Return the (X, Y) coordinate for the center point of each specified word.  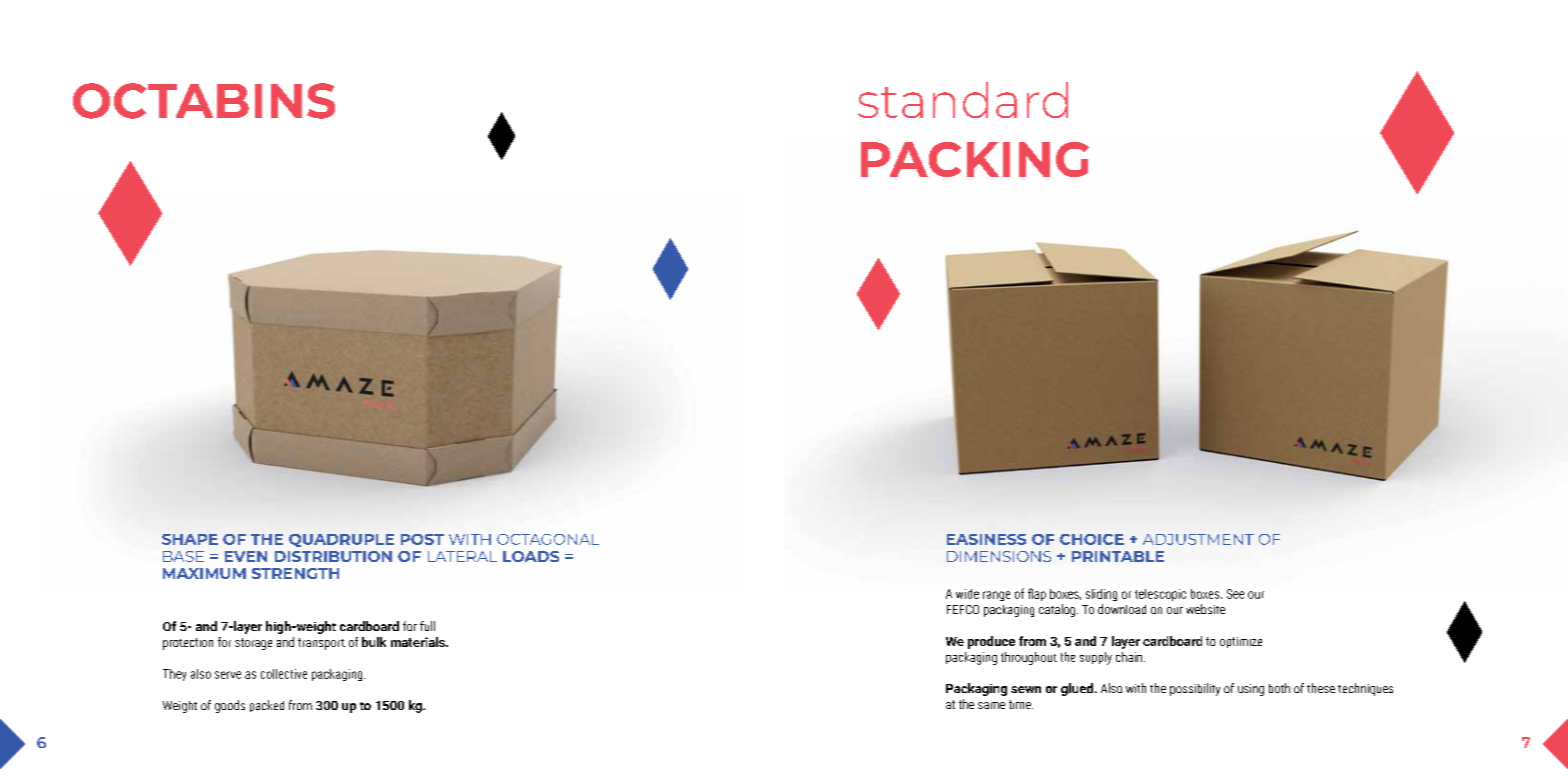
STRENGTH (295, 573)
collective (284, 674)
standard (963, 100)
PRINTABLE (1118, 556)
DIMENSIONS (999, 556)
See (1235, 594)
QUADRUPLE (341, 540)
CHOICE (1092, 539)
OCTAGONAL (548, 539)
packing (975, 159)
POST (422, 539)
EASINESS (986, 539)
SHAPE (190, 539)
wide (967, 594)
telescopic (1160, 595)
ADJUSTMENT (1198, 539)
